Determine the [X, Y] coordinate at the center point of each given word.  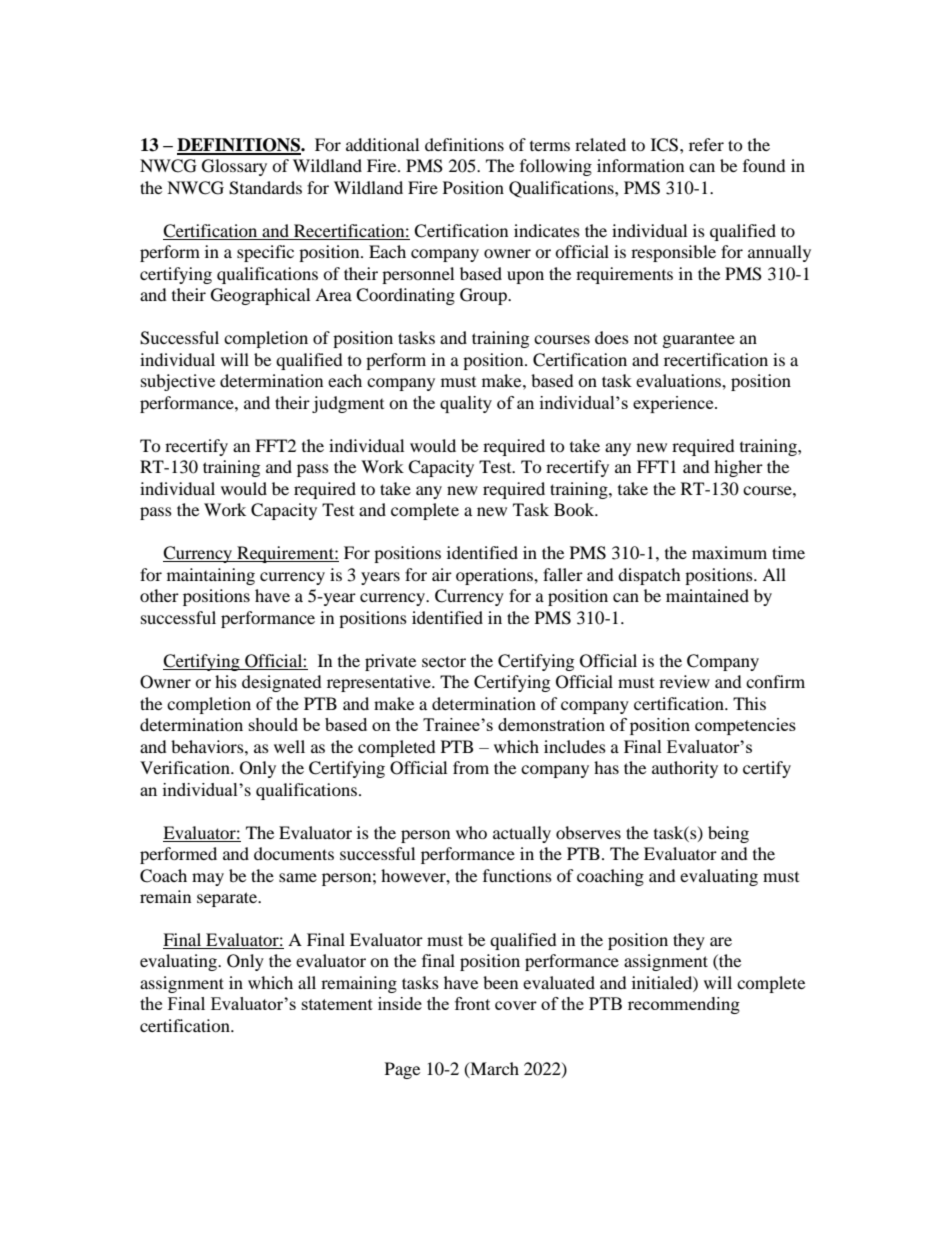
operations [495, 576]
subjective [178, 382]
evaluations [679, 380]
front [472, 1003]
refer [706, 144]
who [471, 832]
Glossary [234, 167]
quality [466, 404]
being [728, 834]
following [556, 167]
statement [337, 1004]
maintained [707, 595]
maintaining [211, 576]
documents [294, 853]
